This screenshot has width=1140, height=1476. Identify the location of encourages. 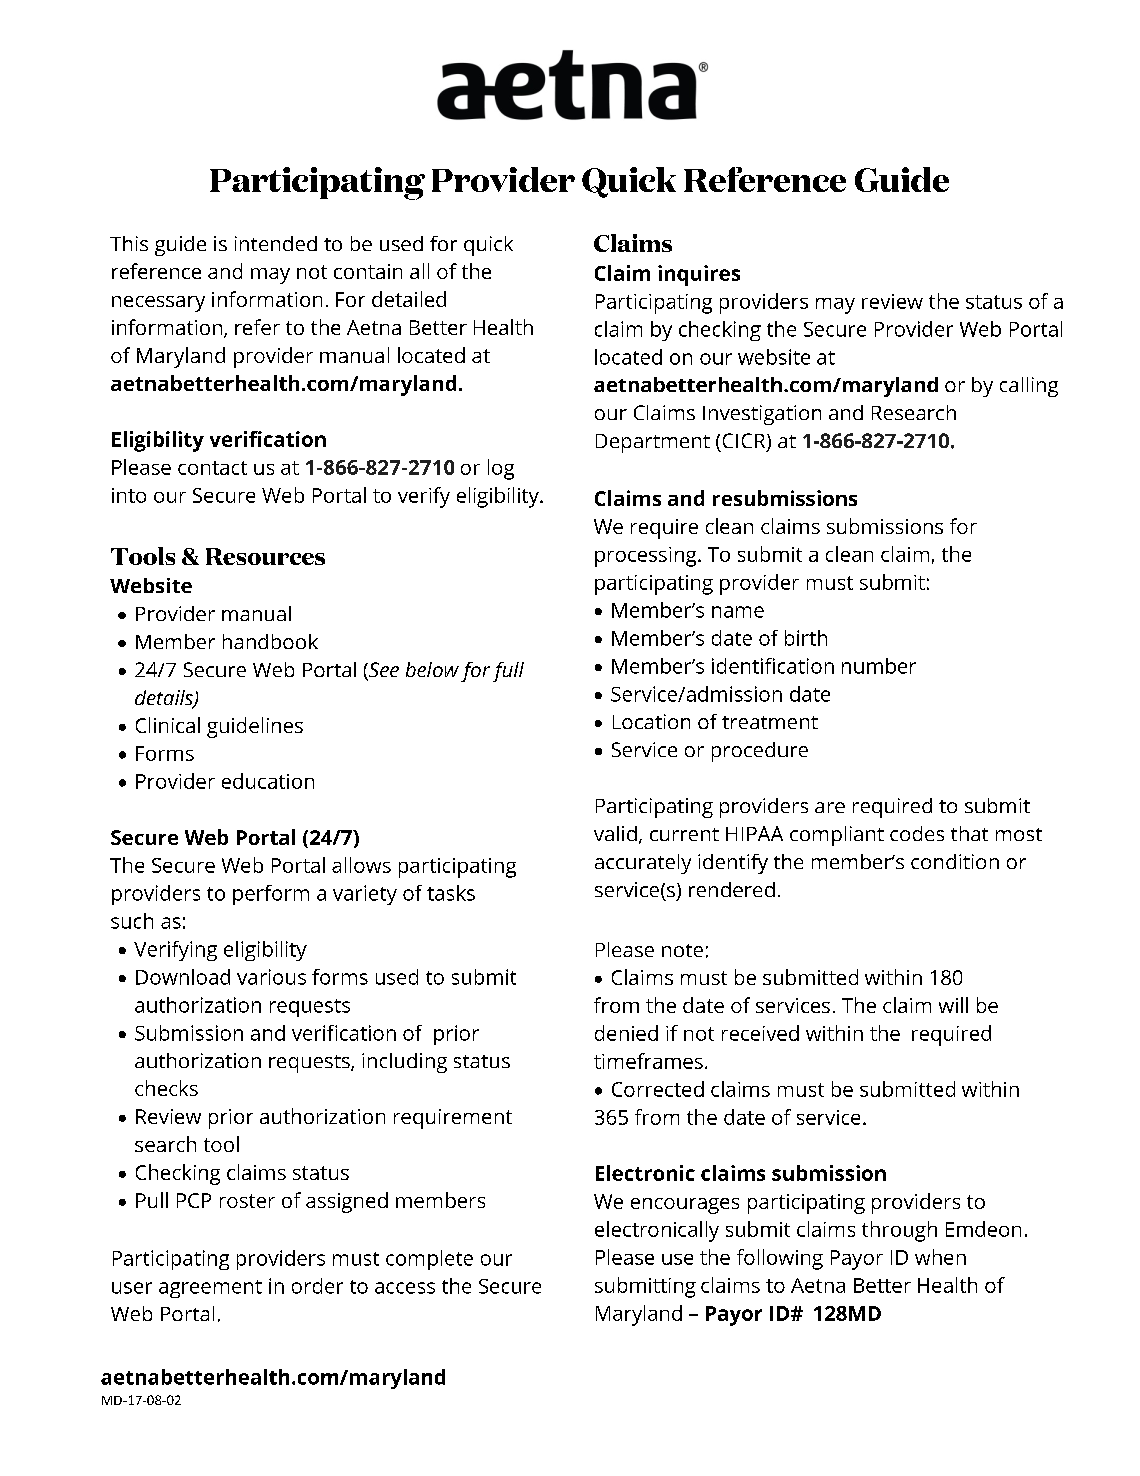
(685, 1206).
